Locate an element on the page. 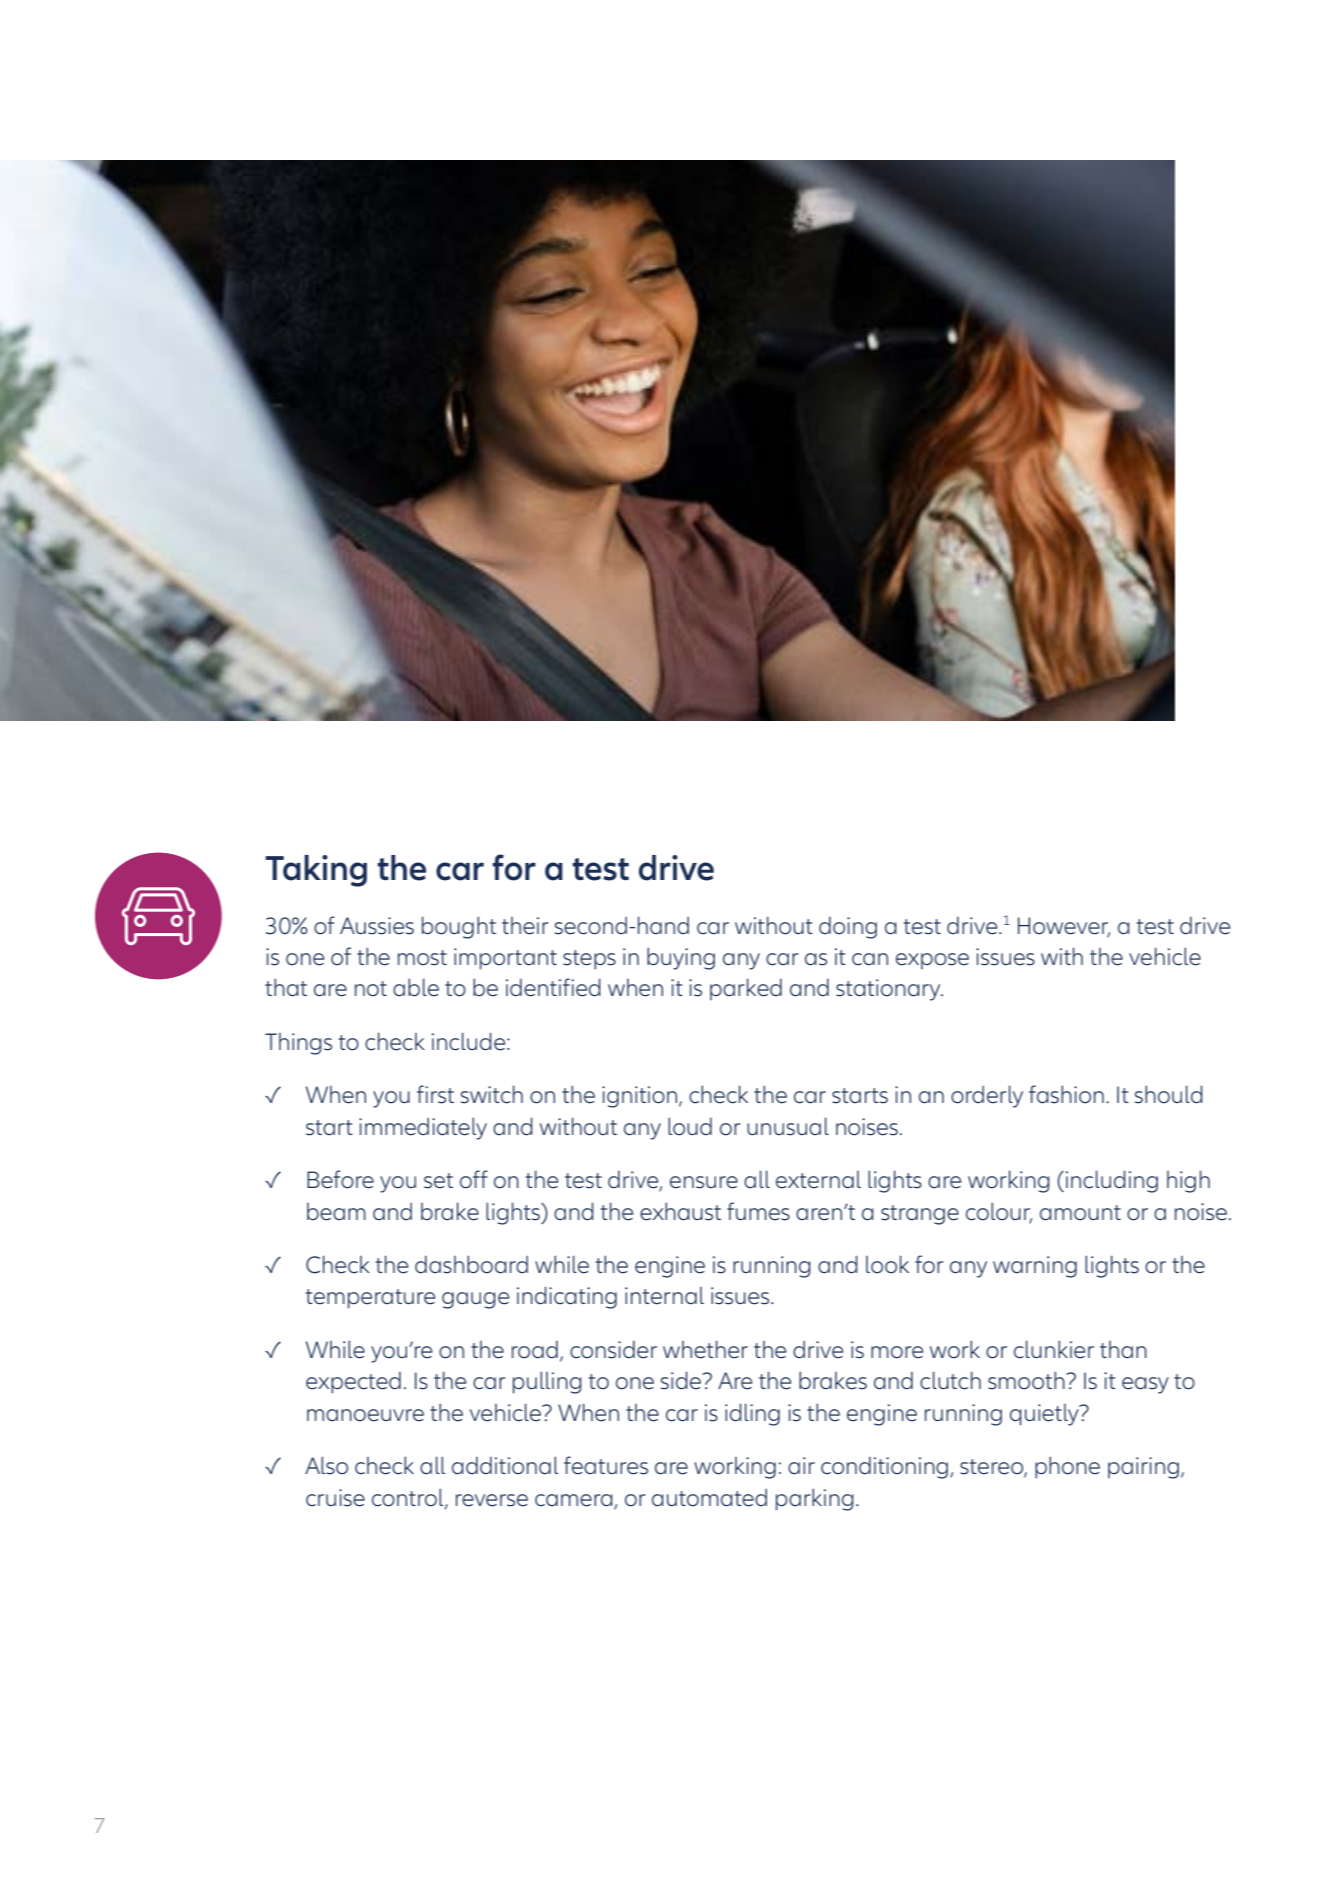 Image resolution: width=1330 pixels, height=1881 pixels. doing is located at coordinates (848, 928).
